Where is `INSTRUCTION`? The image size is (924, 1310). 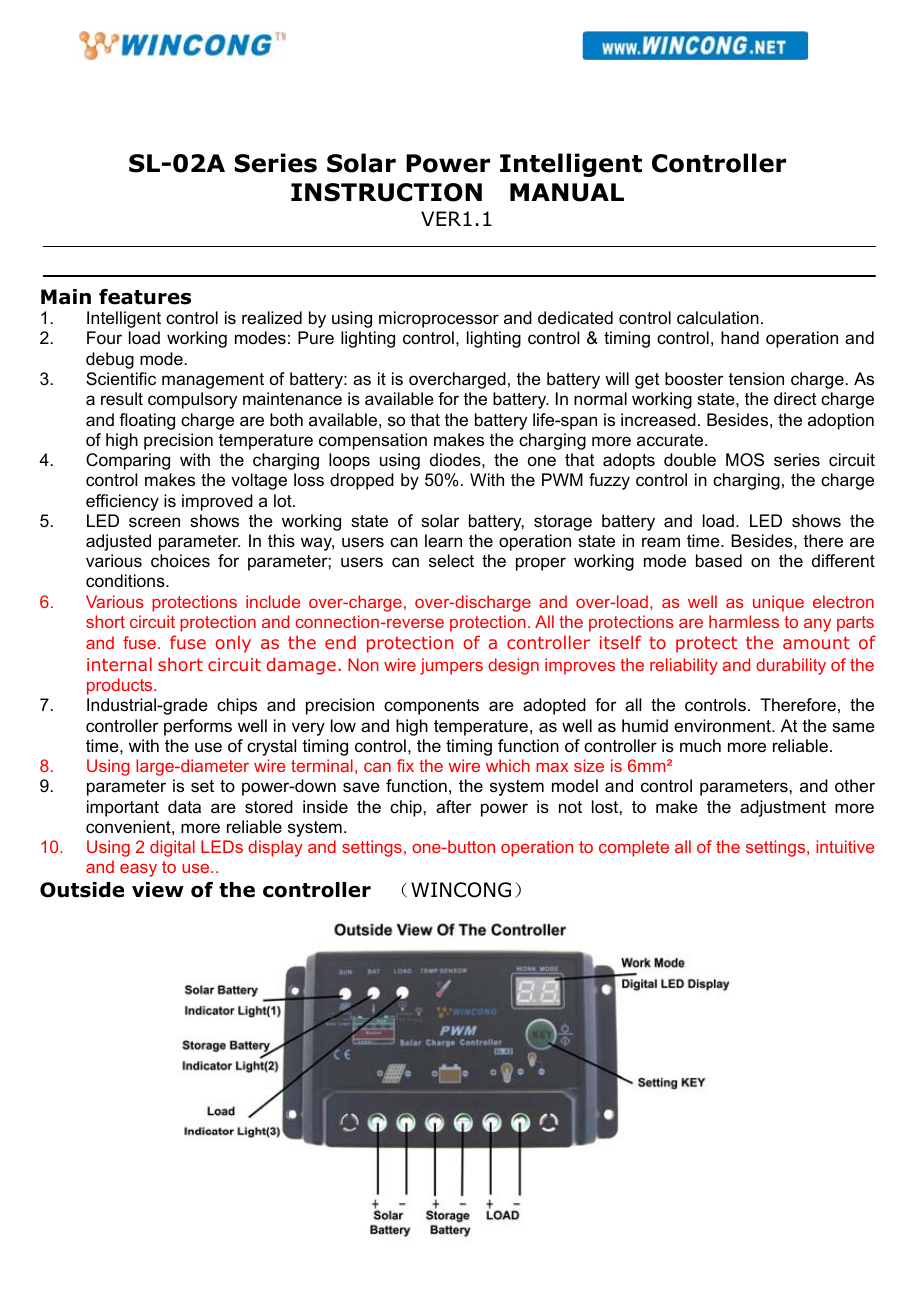 INSTRUCTION is located at coordinates (386, 192).
